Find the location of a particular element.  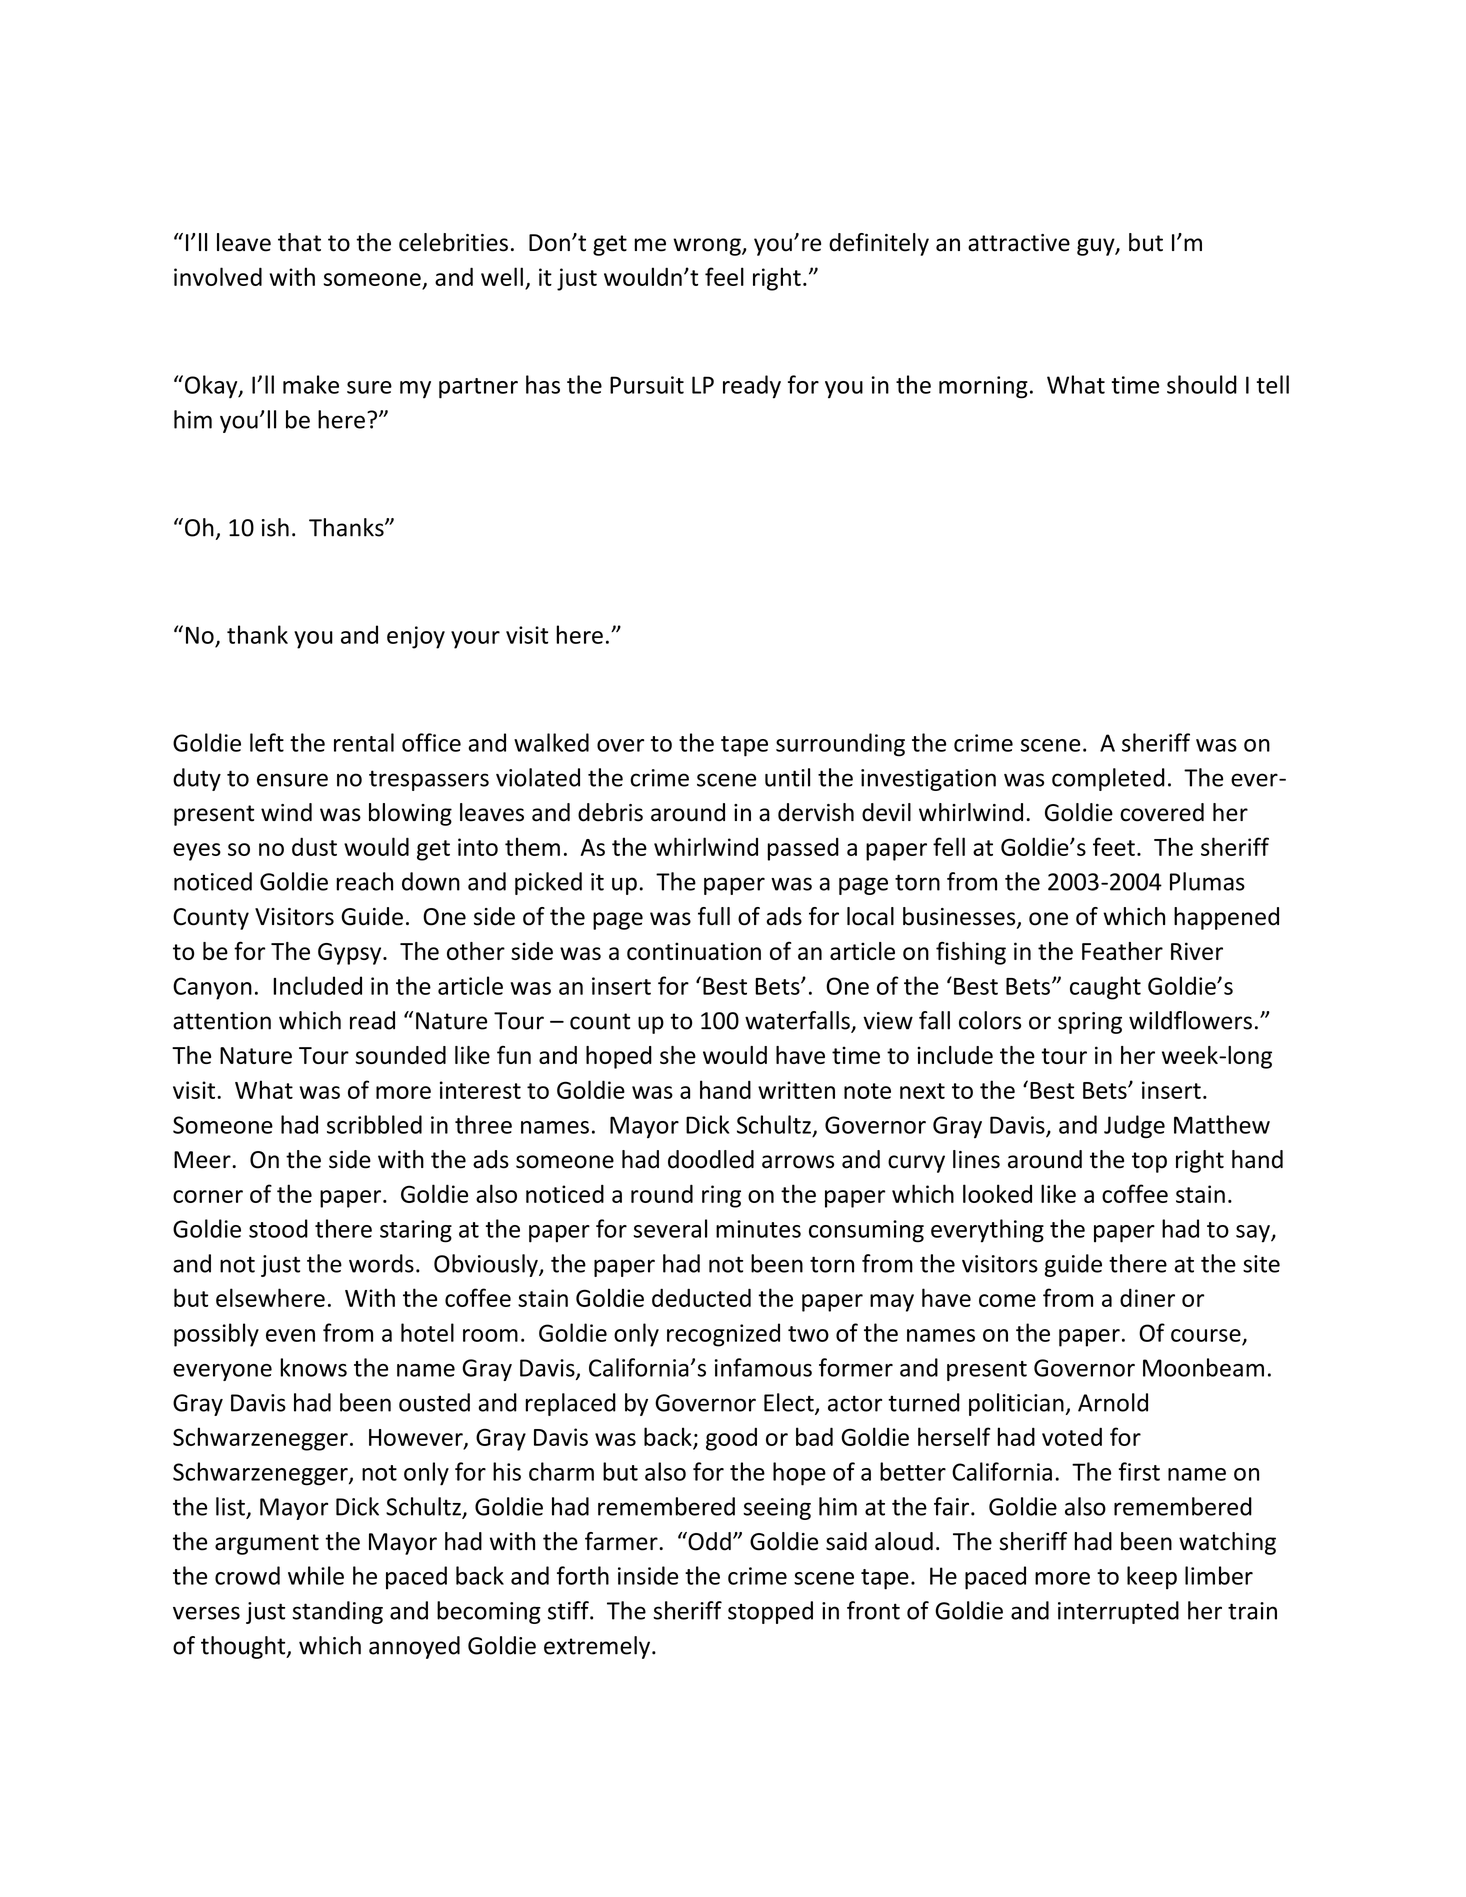

feel is located at coordinates (724, 276).
